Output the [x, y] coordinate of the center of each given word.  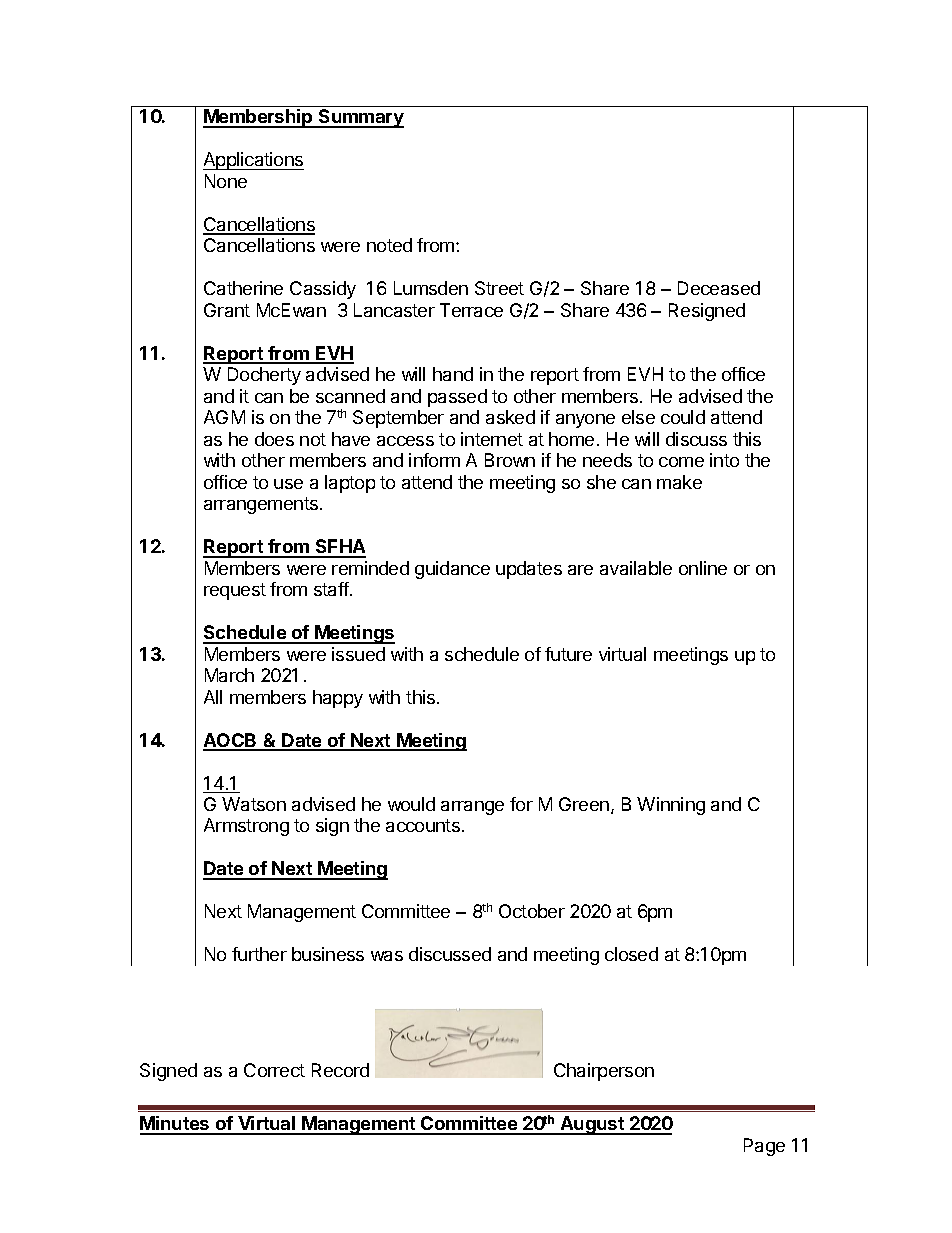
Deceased [719, 288]
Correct [274, 1070]
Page [764, 1147]
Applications [253, 161]
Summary [360, 118]
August [593, 1125]
